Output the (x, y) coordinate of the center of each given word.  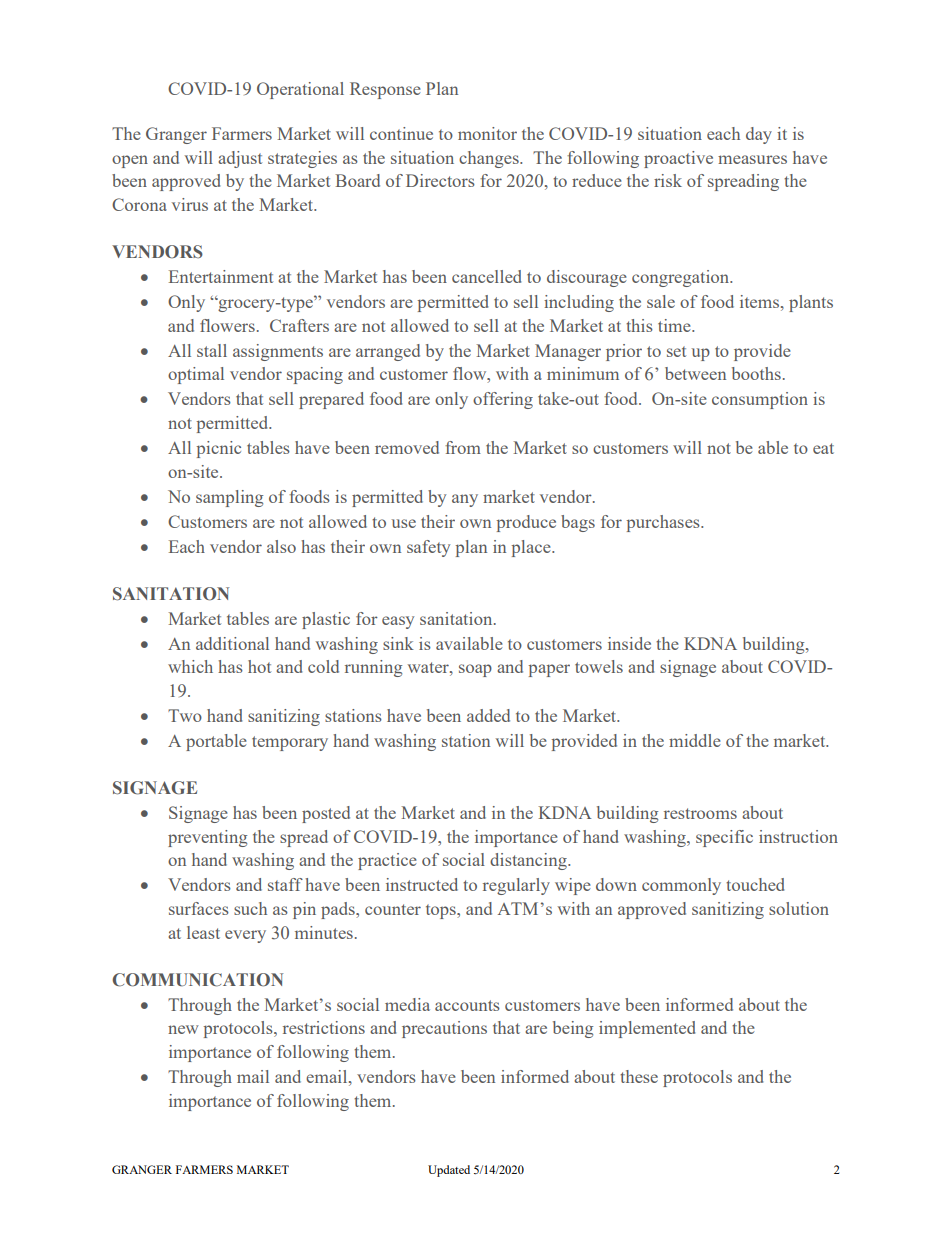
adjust (240, 159)
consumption (760, 400)
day (759, 135)
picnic (219, 449)
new (183, 1029)
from (463, 447)
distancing (529, 861)
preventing (207, 838)
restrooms (700, 813)
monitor (487, 133)
